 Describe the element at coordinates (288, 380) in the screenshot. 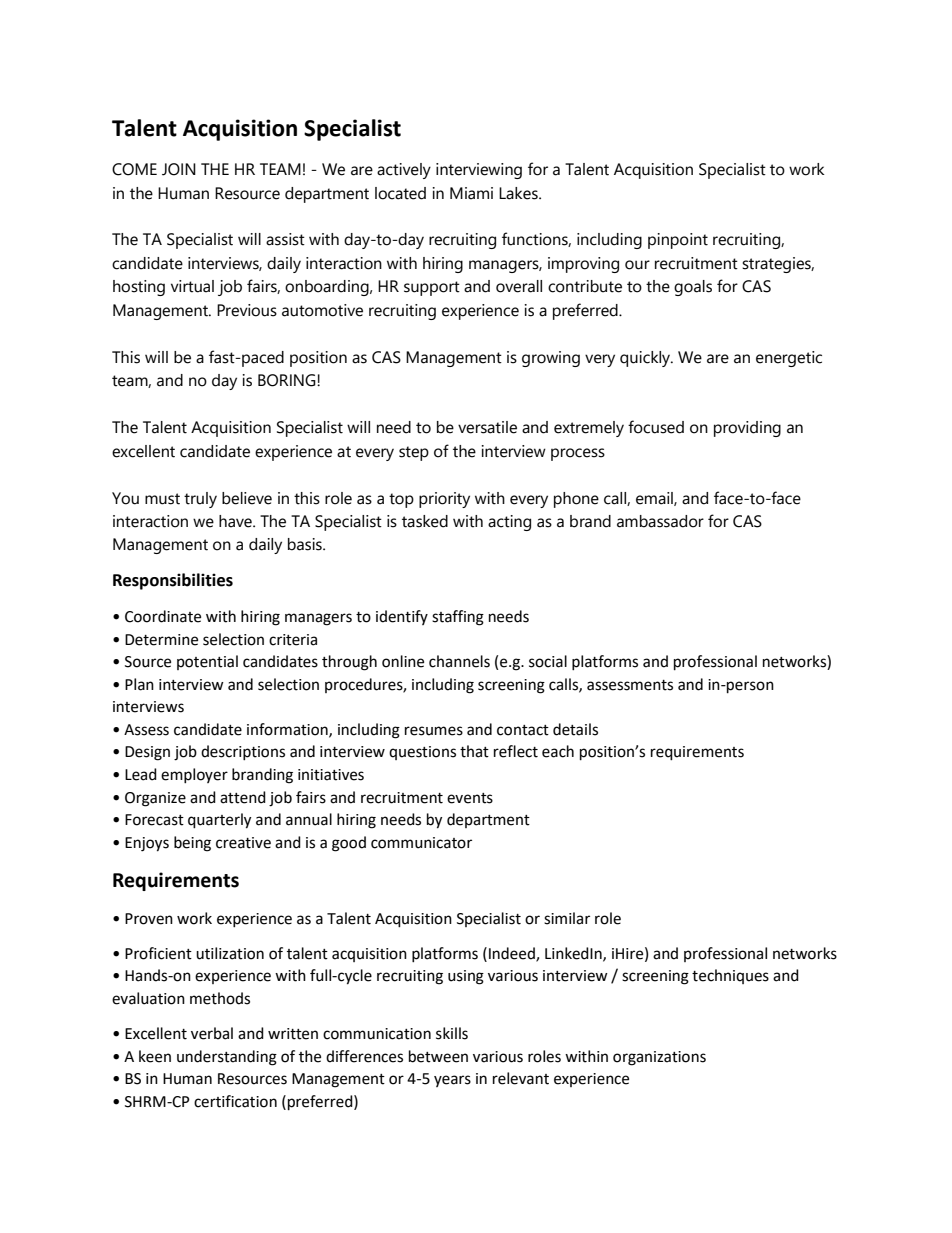

I see `BORING` at that location.
